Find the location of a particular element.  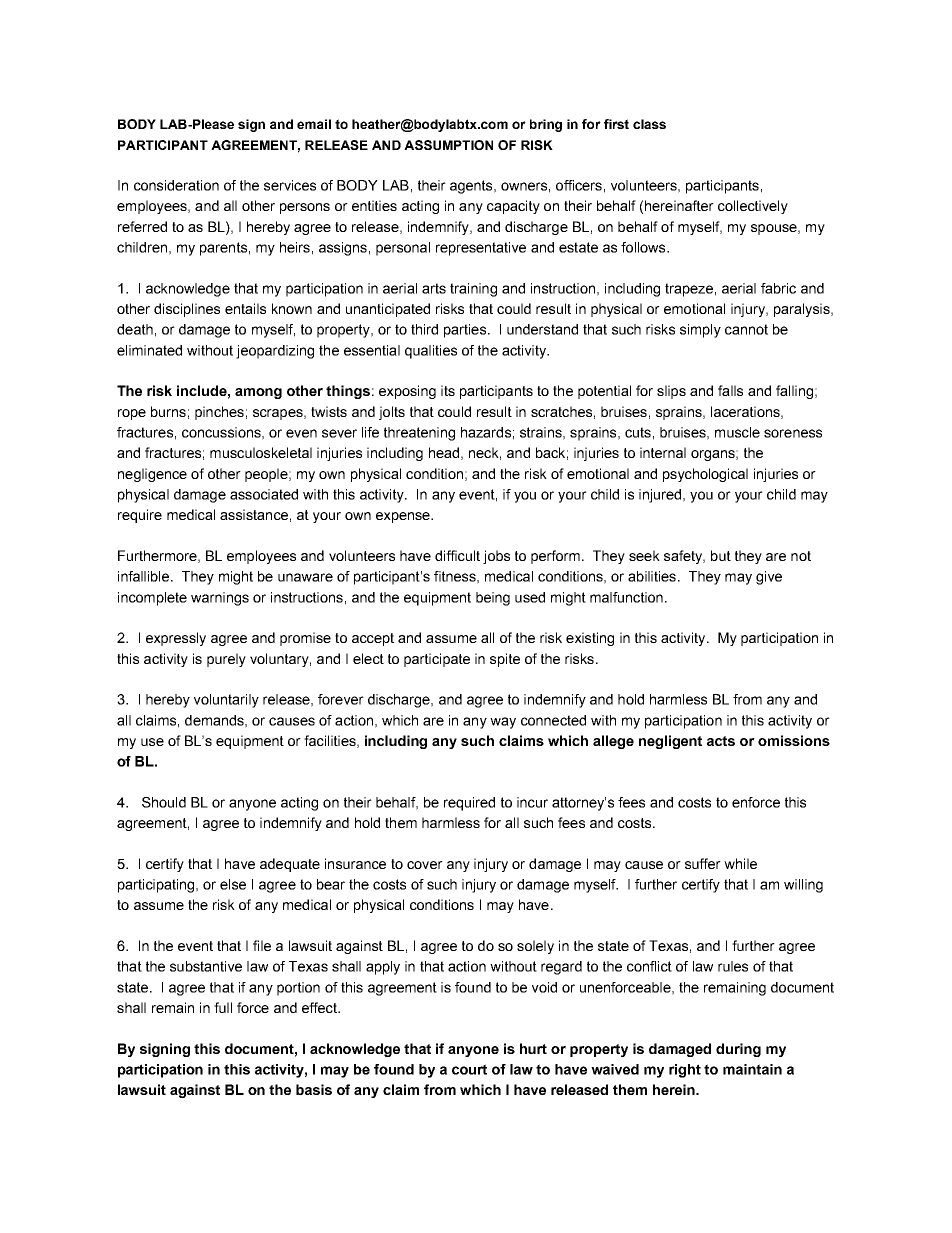

full is located at coordinates (223, 1007).
